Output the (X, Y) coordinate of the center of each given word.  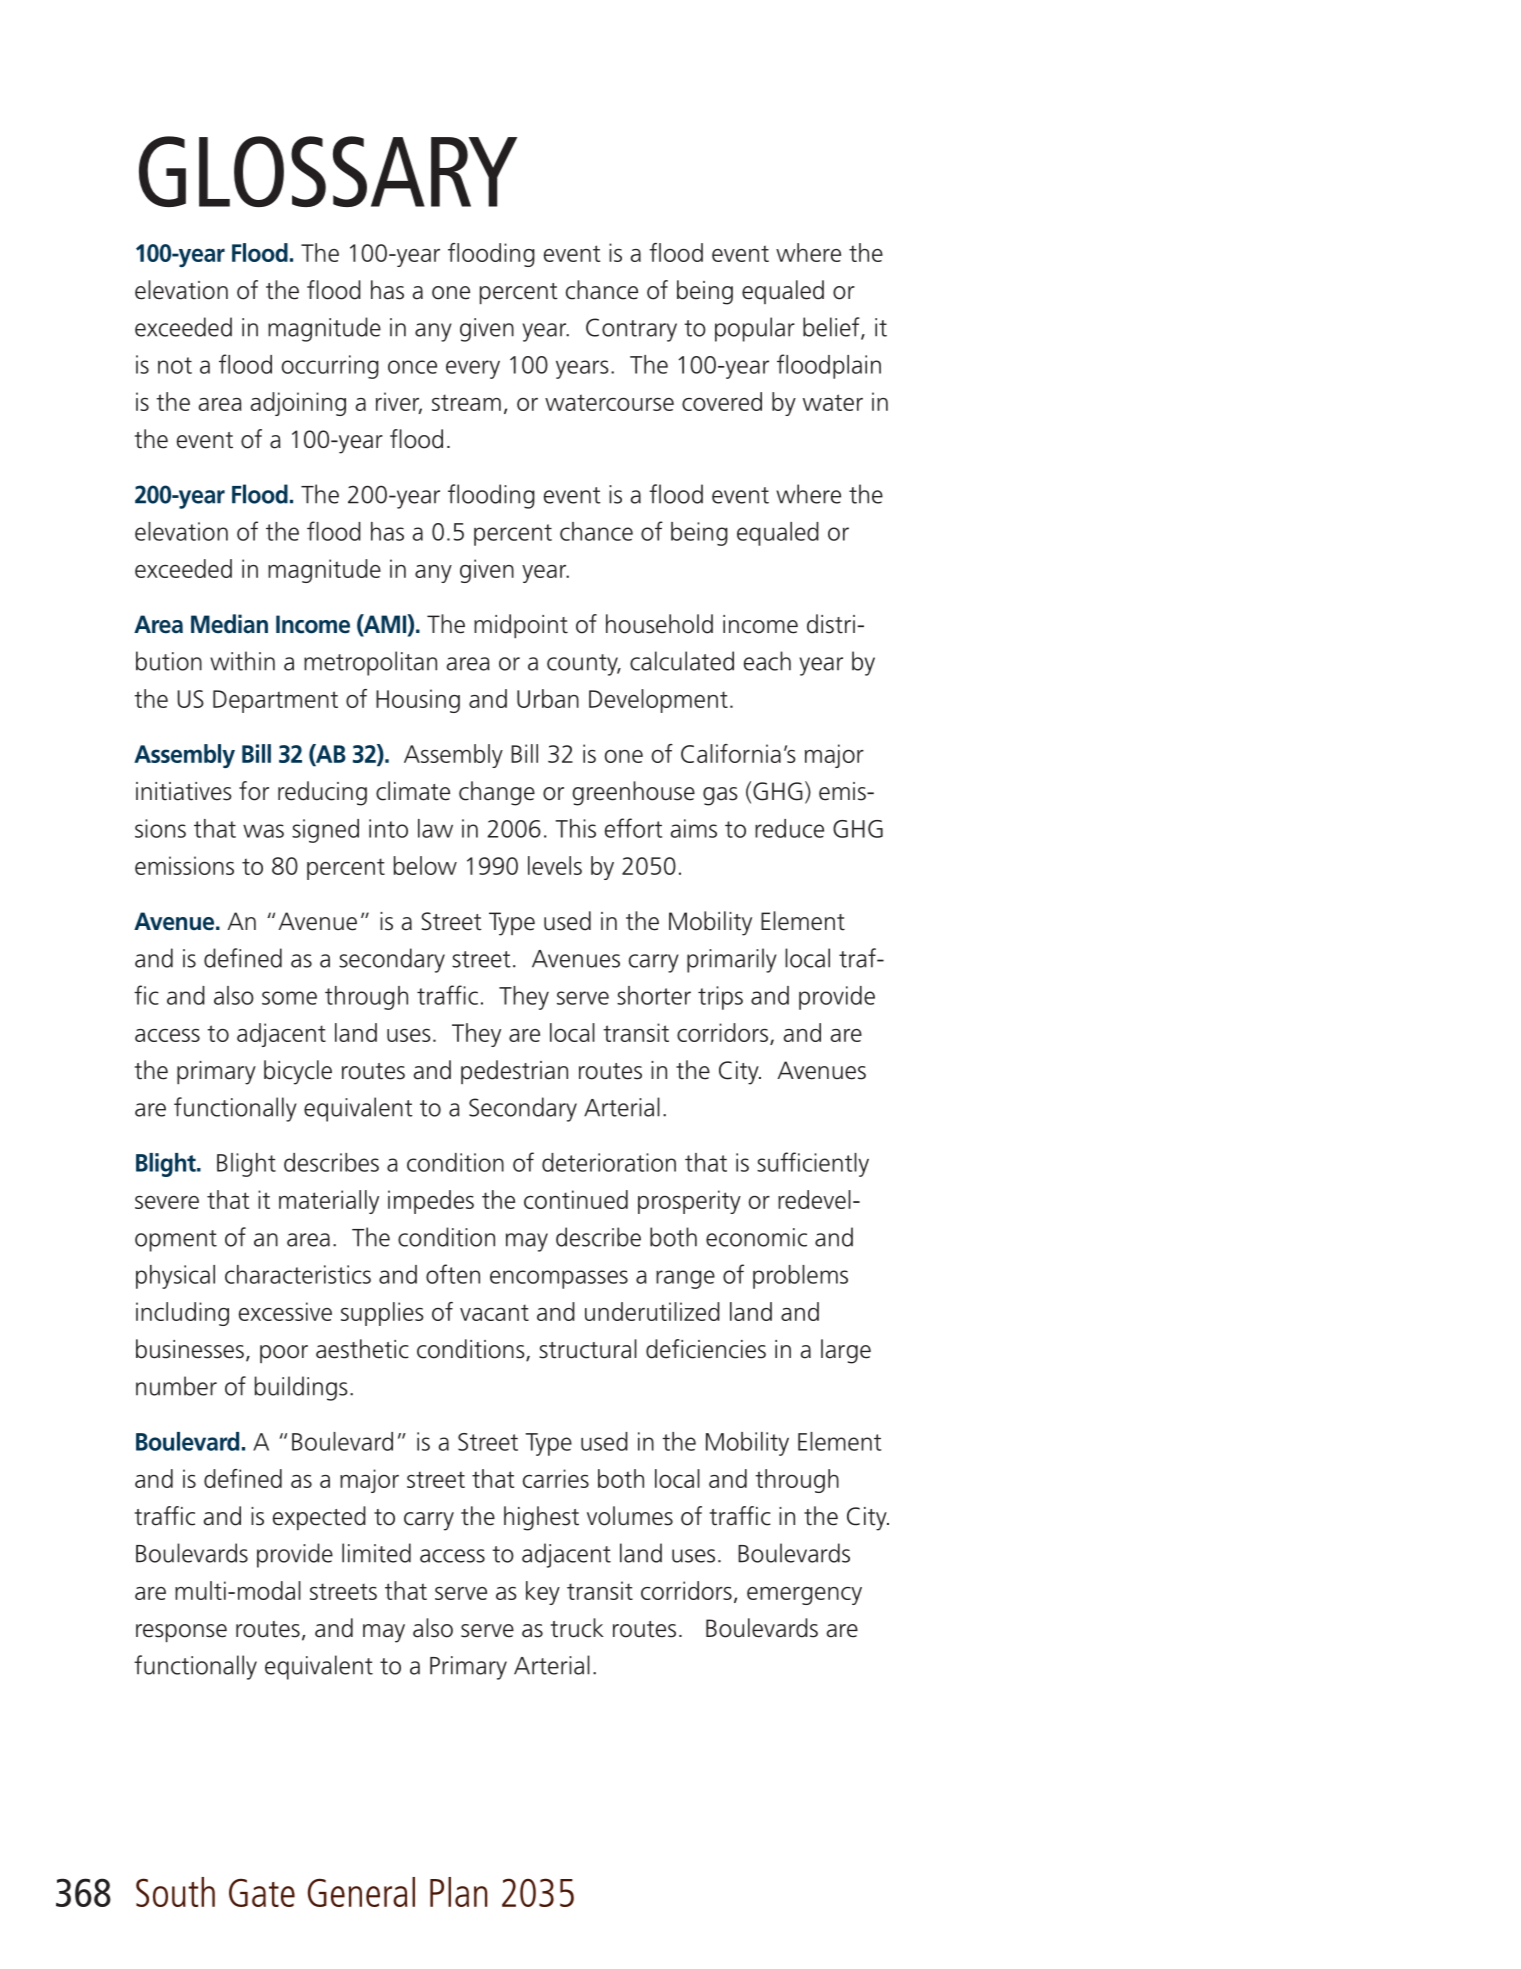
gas (720, 796)
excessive (285, 1311)
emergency (804, 1596)
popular (755, 329)
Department (275, 701)
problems (800, 1277)
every (473, 369)
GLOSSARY (328, 171)
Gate (262, 1892)
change (497, 793)
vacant (494, 1312)
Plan (458, 1892)
